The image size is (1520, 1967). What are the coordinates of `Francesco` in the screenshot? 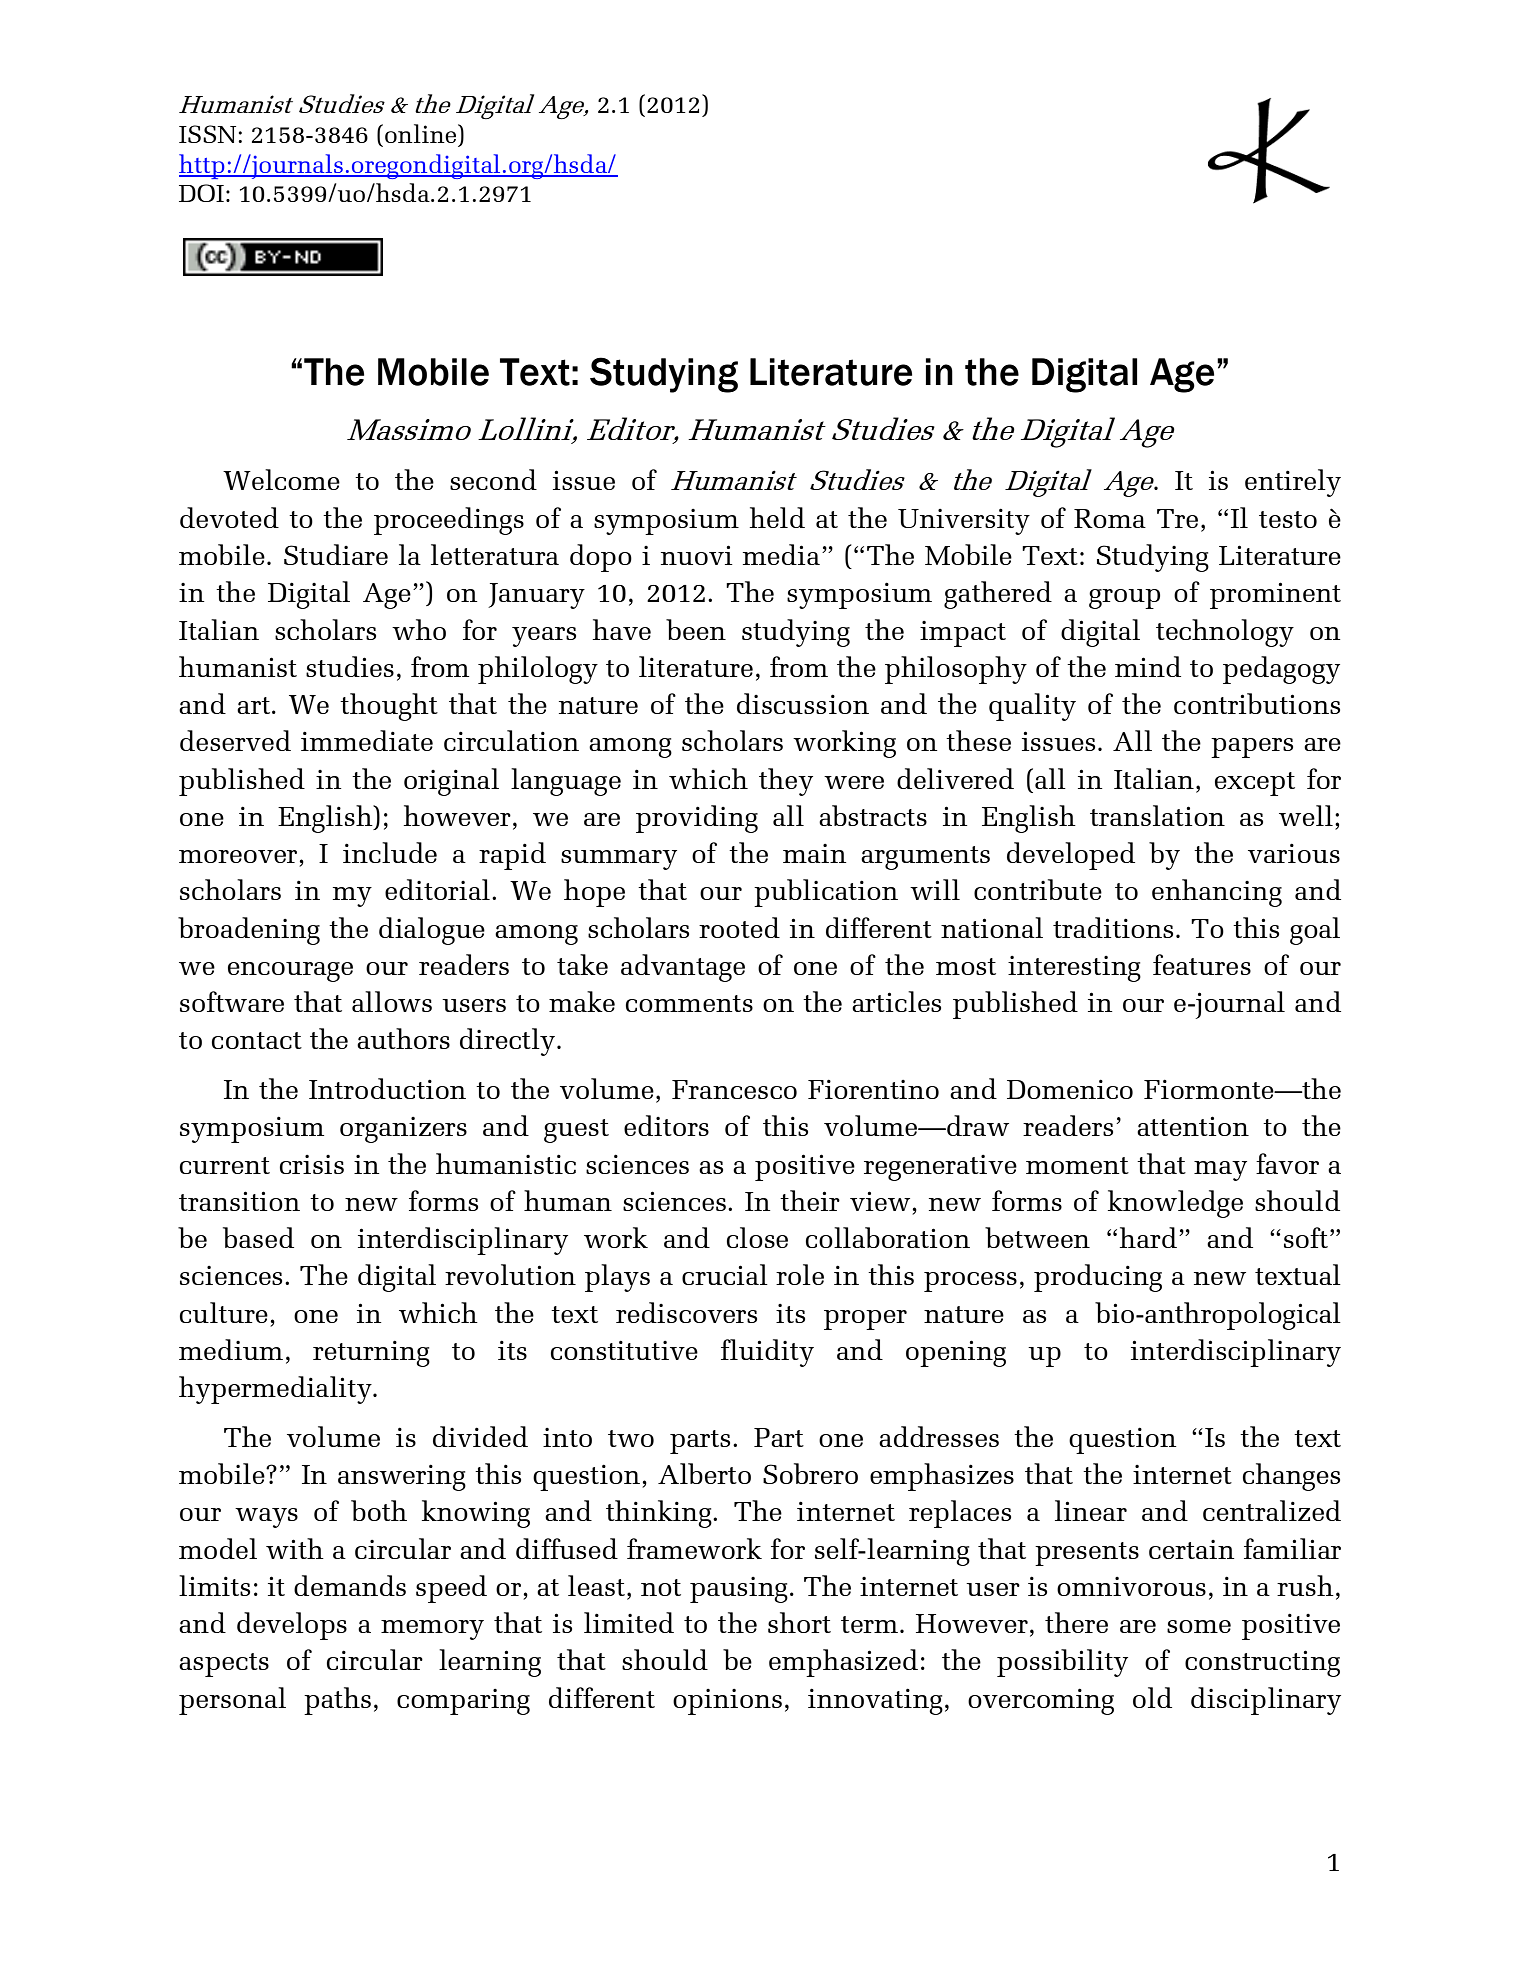 It's located at (734, 1089).
